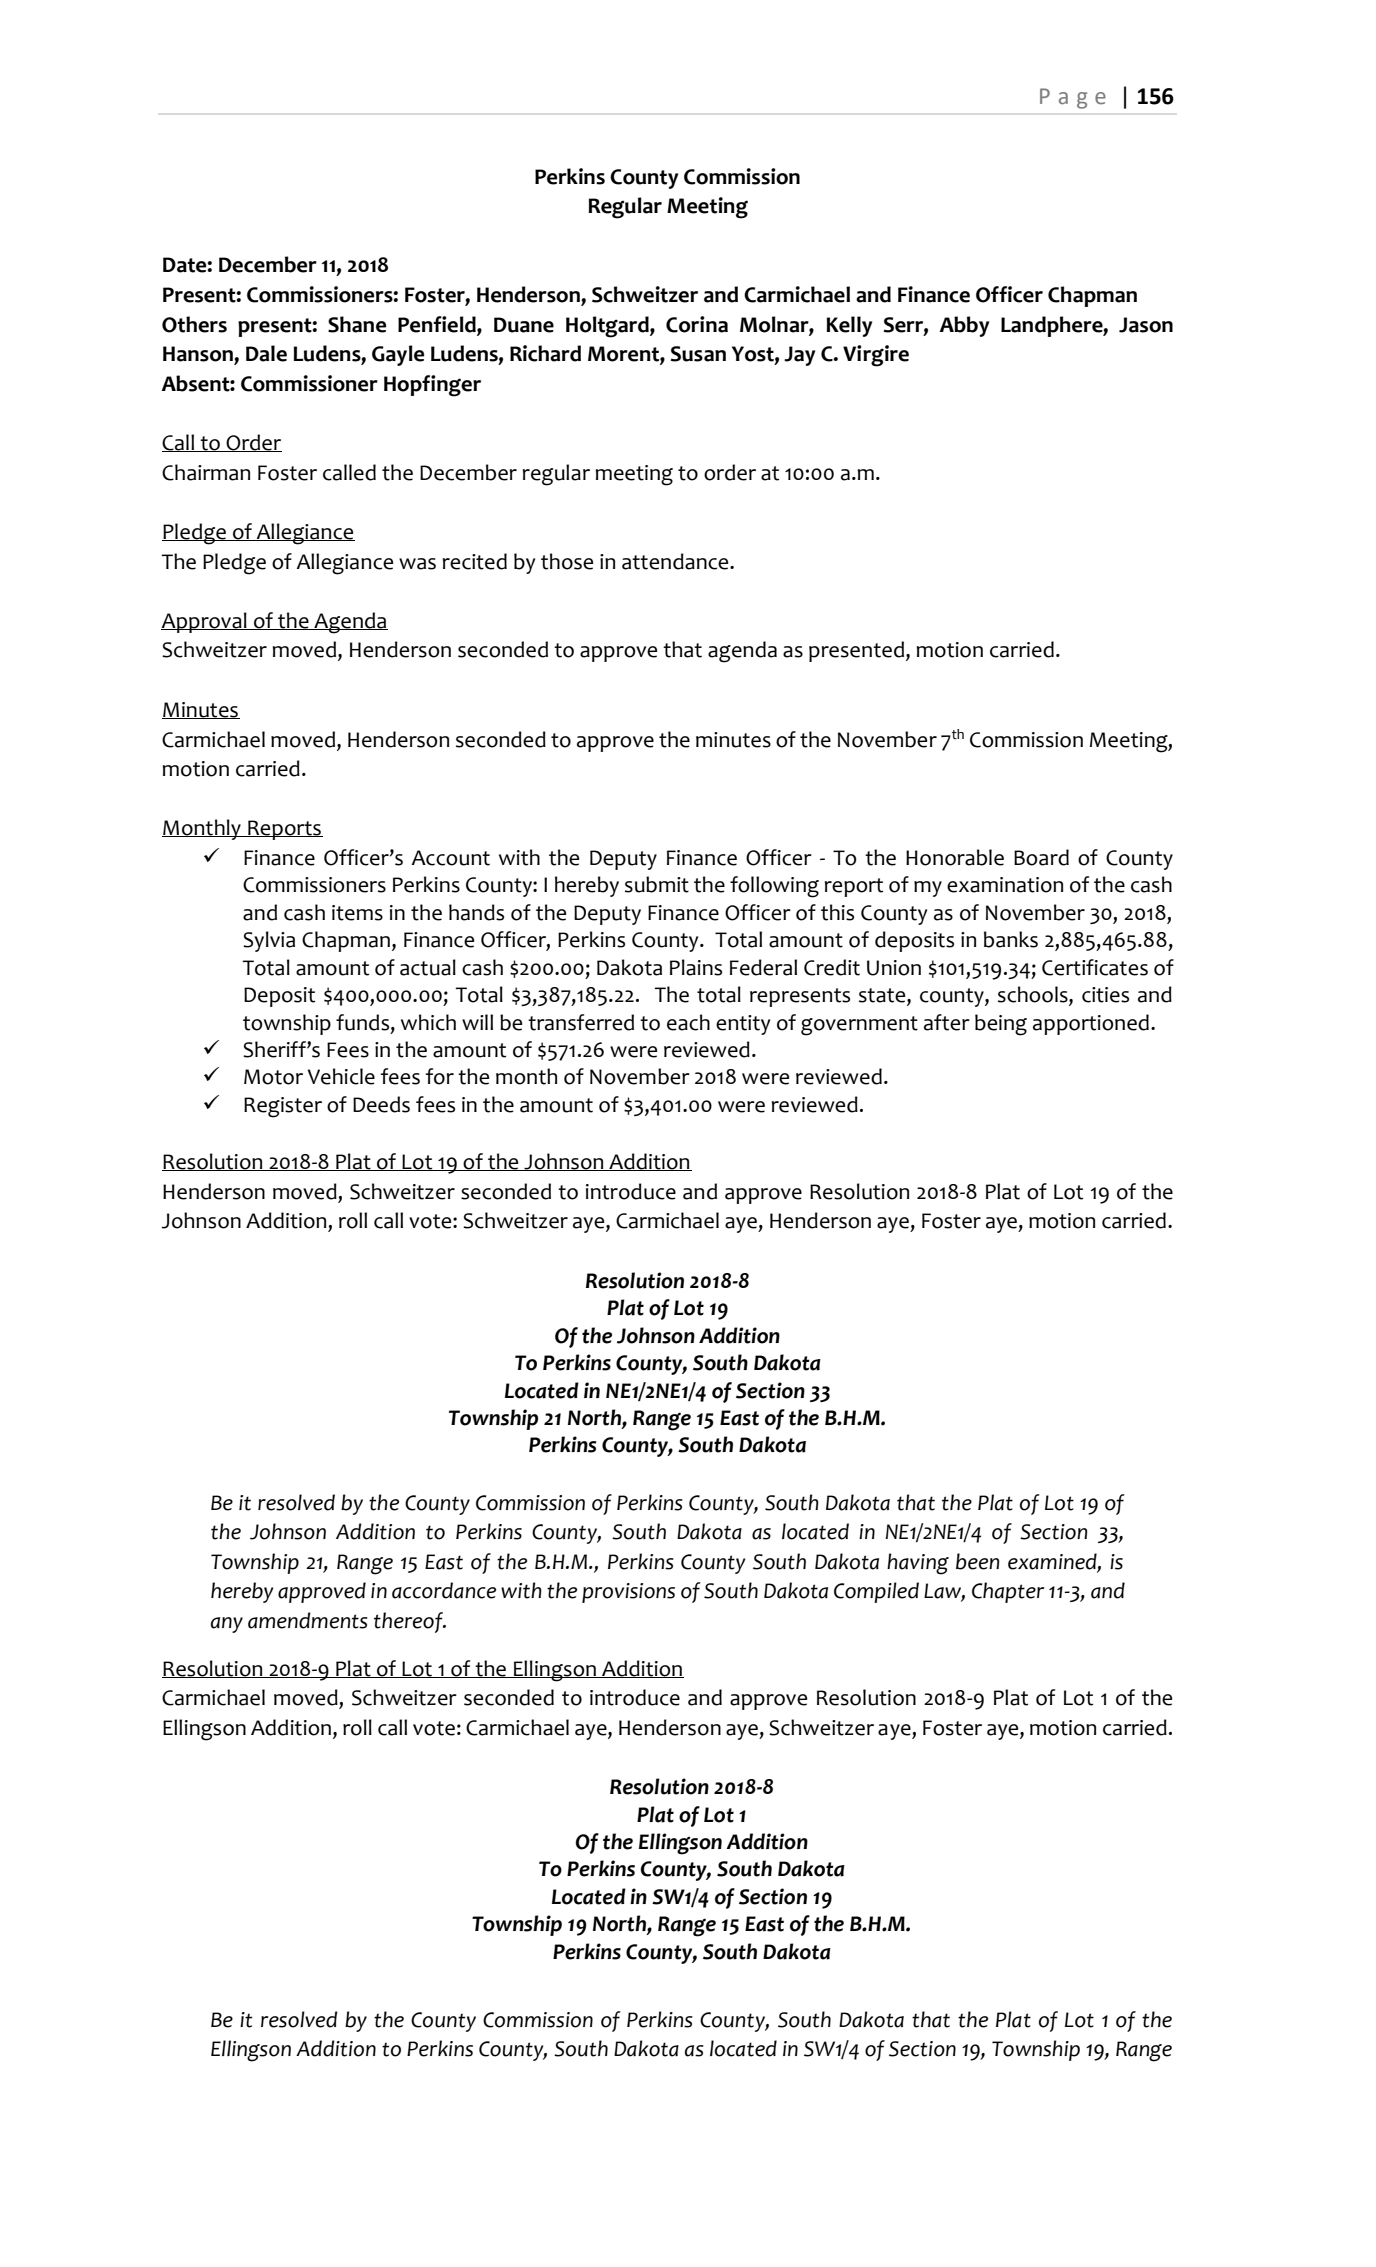  What do you see at coordinates (308, 1620) in the page?
I see `amendments` at bounding box center [308, 1620].
